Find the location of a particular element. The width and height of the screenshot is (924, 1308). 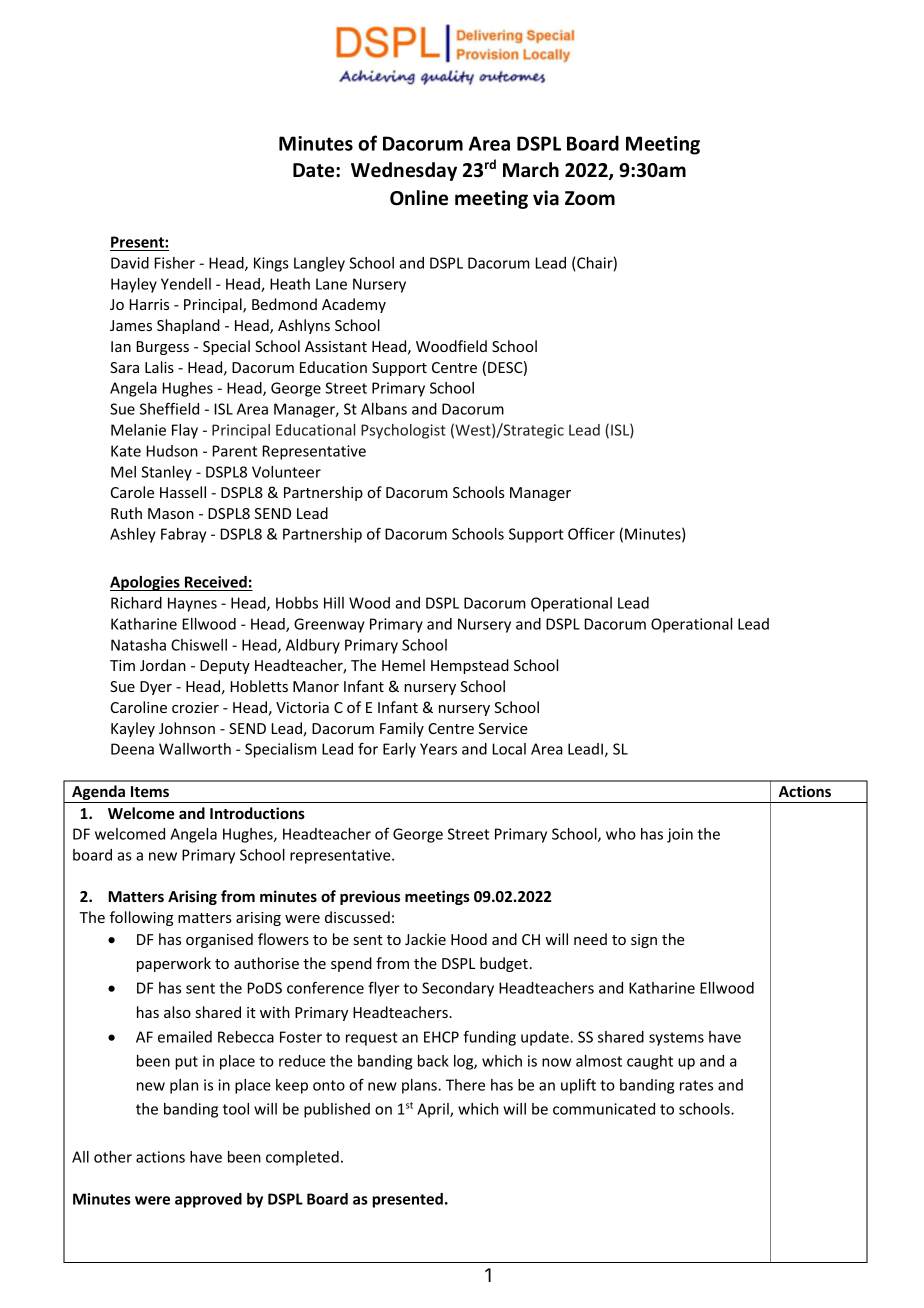

Zoom is located at coordinates (590, 198).
